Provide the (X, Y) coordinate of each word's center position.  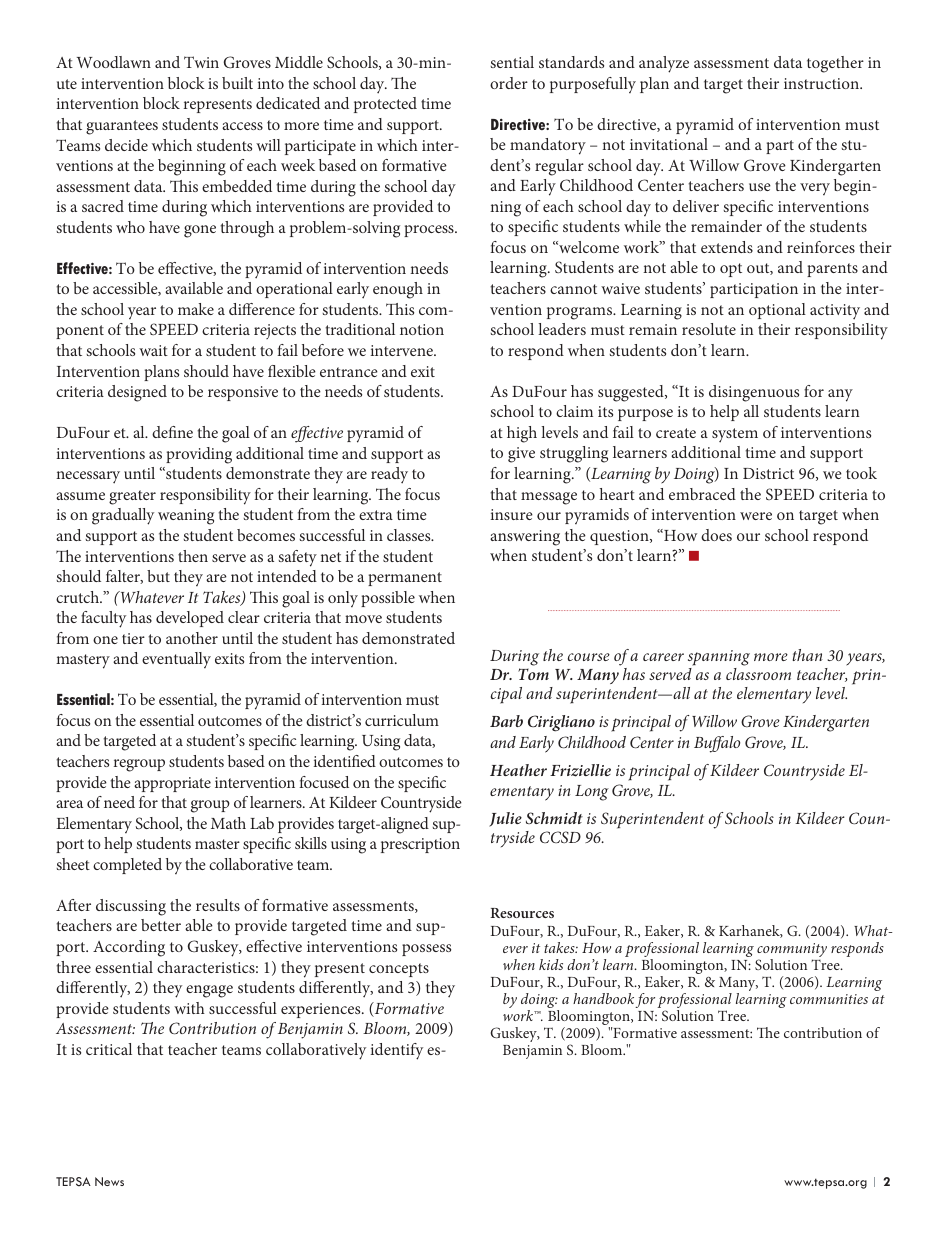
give (521, 455)
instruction (822, 83)
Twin (201, 62)
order (509, 83)
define (172, 432)
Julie (505, 819)
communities (829, 999)
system (735, 435)
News (109, 1181)
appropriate (172, 784)
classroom (758, 674)
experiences (322, 1010)
